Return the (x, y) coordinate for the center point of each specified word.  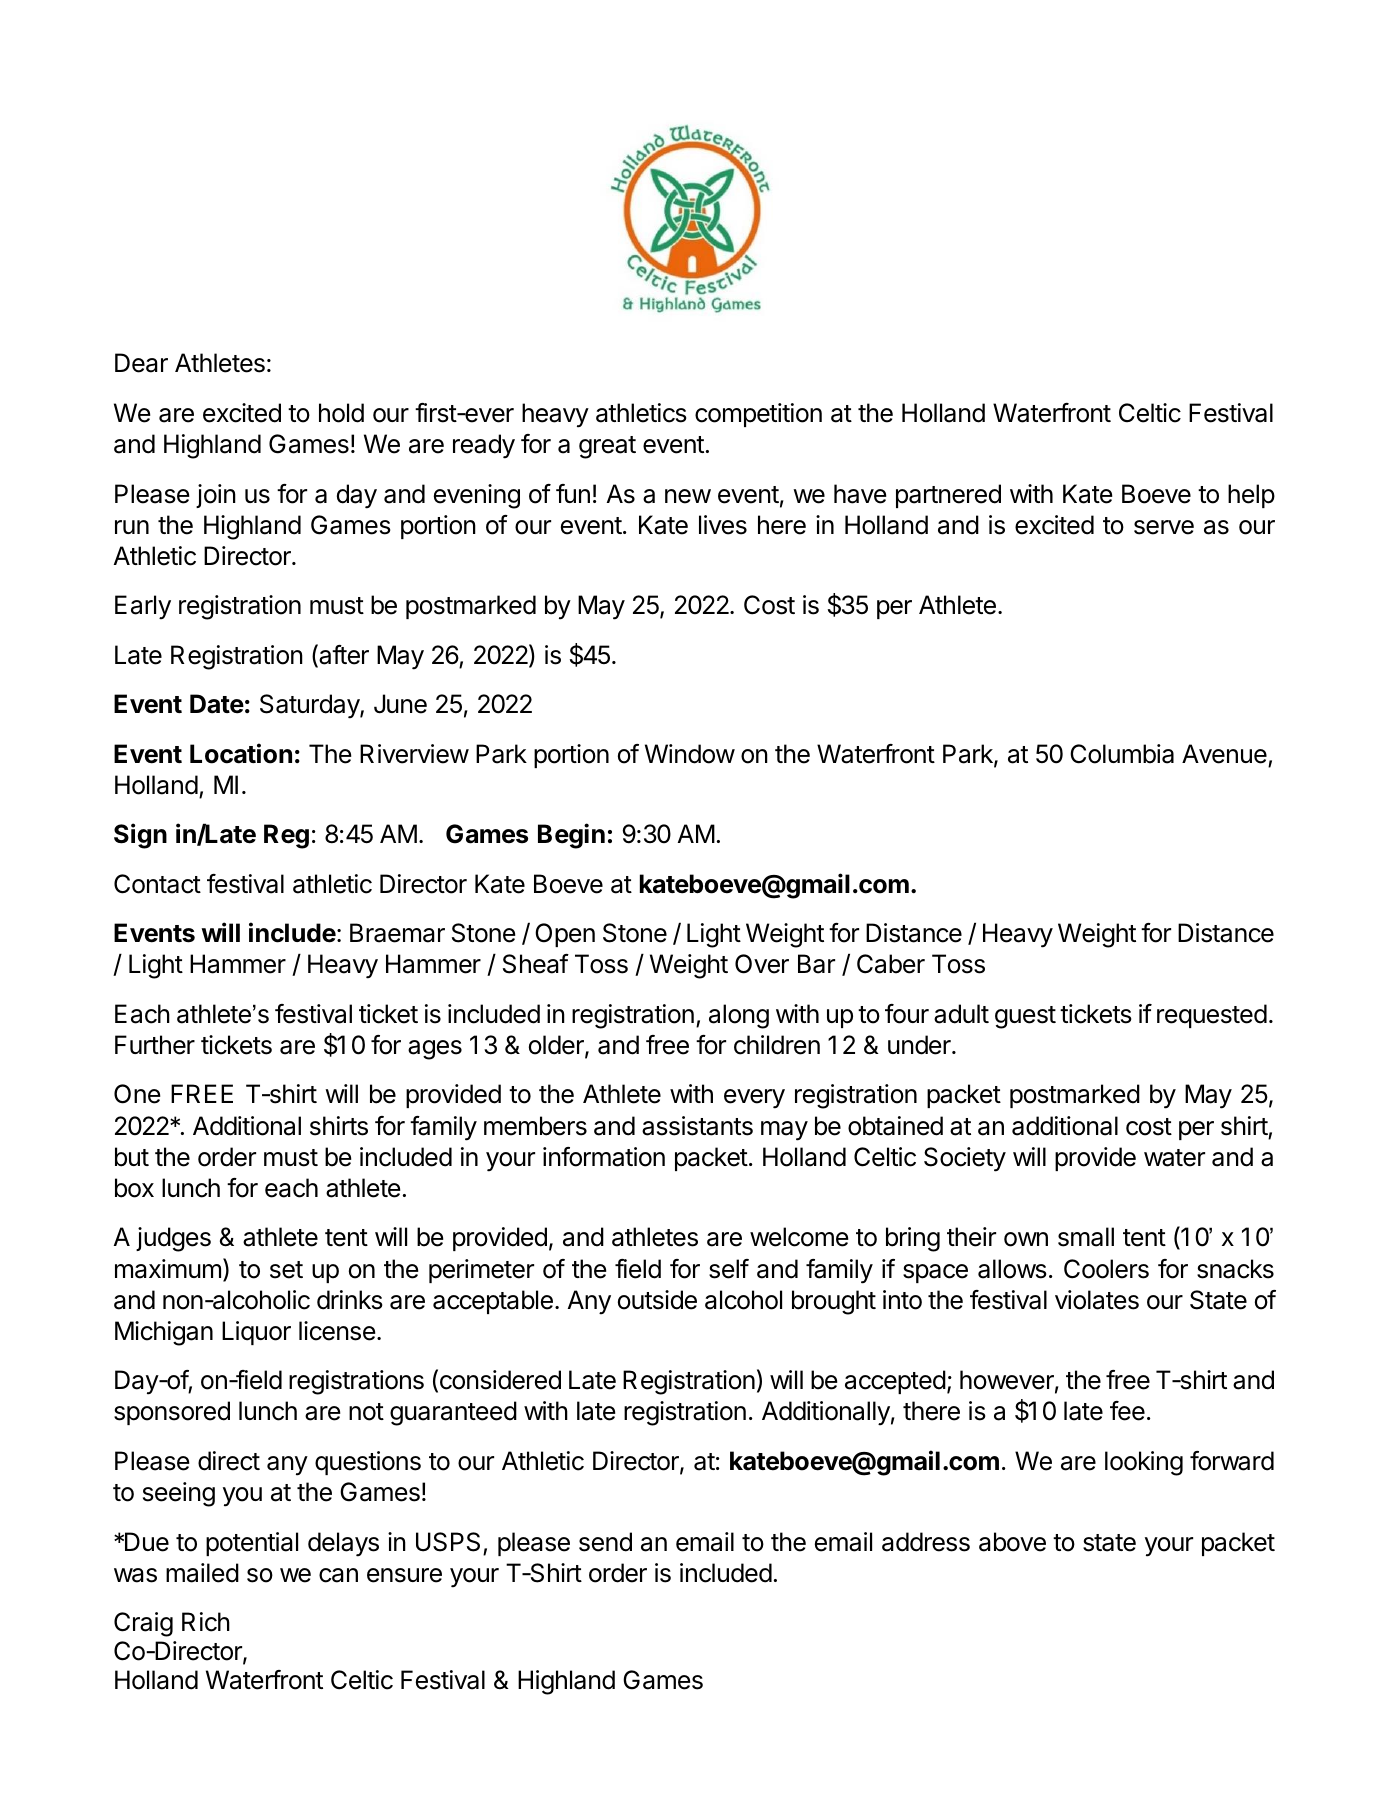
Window (690, 754)
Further (155, 1045)
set (286, 1270)
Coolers (1106, 1269)
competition (758, 415)
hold (341, 413)
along (739, 1016)
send (605, 1542)
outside (657, 1300)
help (1251, 496)
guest (1025, 1017)
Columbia (1122, 754)
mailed (202, 1573)
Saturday (310, 706)
